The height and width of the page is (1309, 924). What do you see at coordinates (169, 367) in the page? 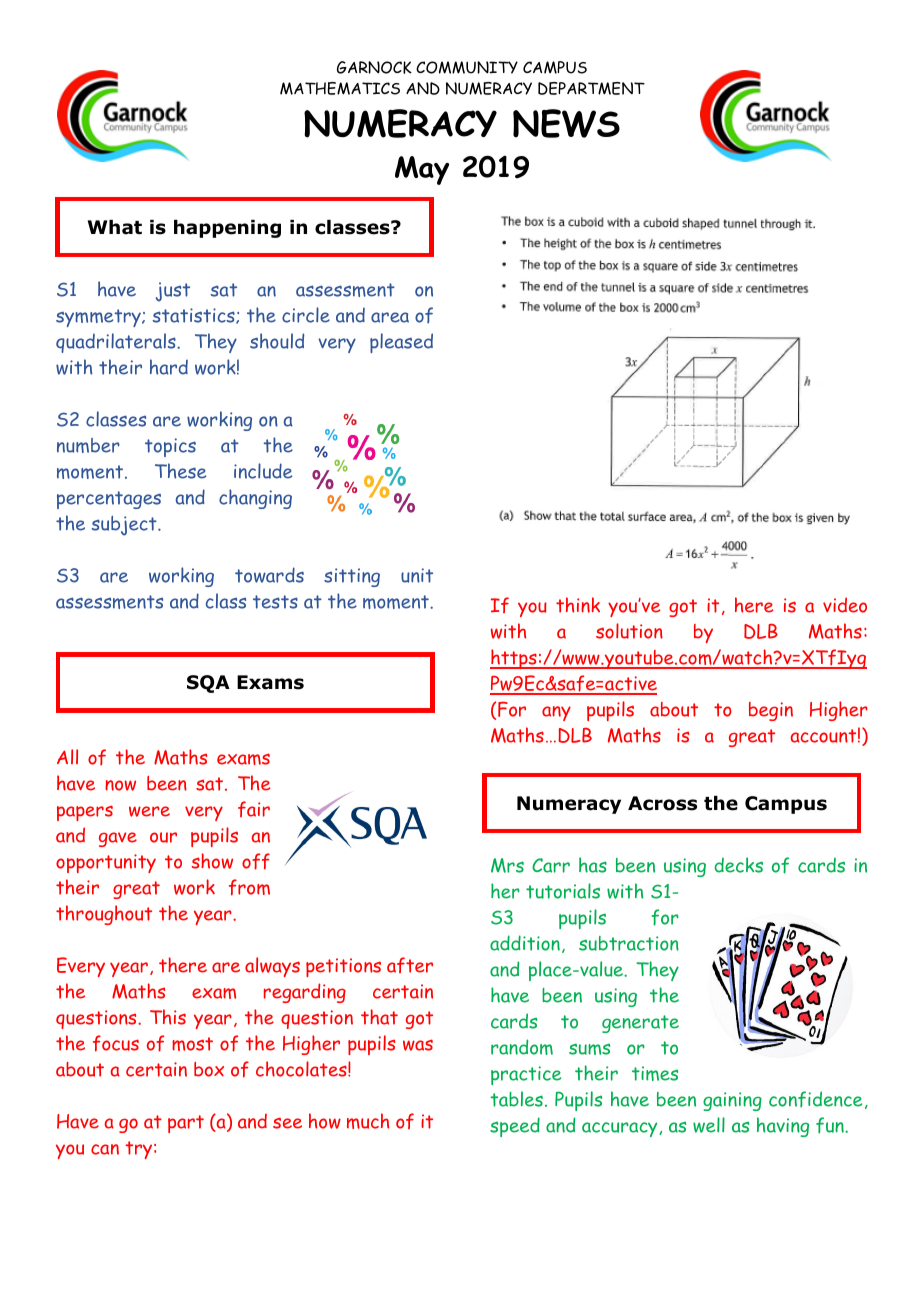
I see `hard` at bounding box center [169, 367].
